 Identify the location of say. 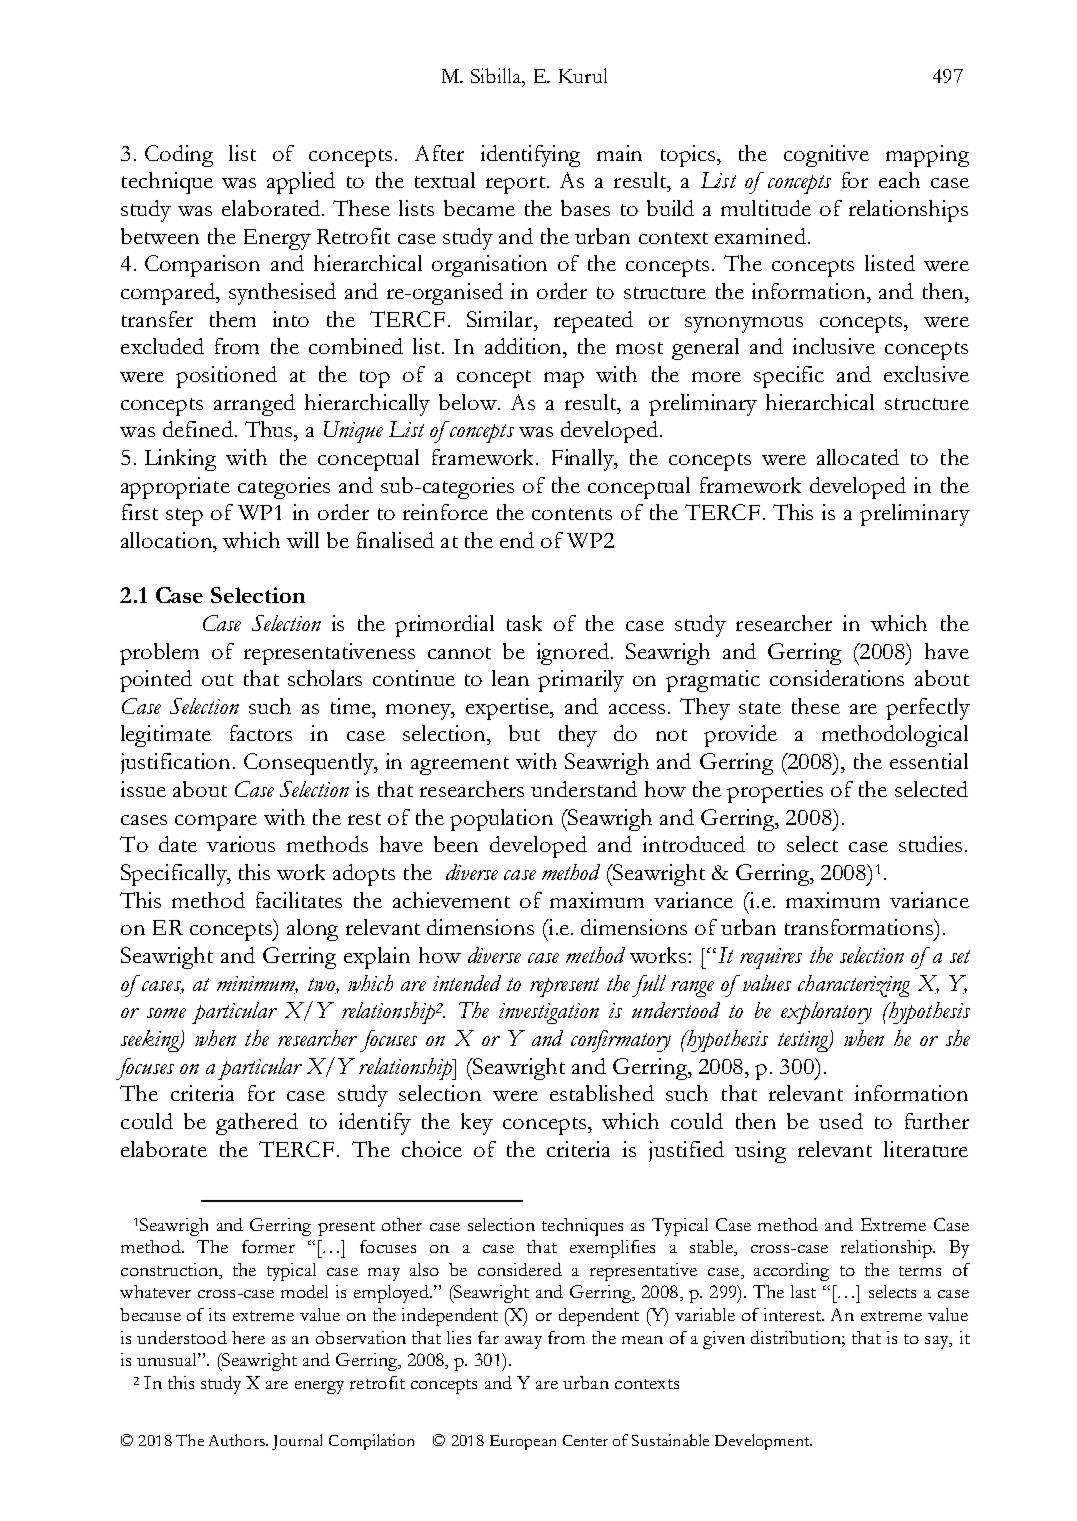
(938, 1342).
